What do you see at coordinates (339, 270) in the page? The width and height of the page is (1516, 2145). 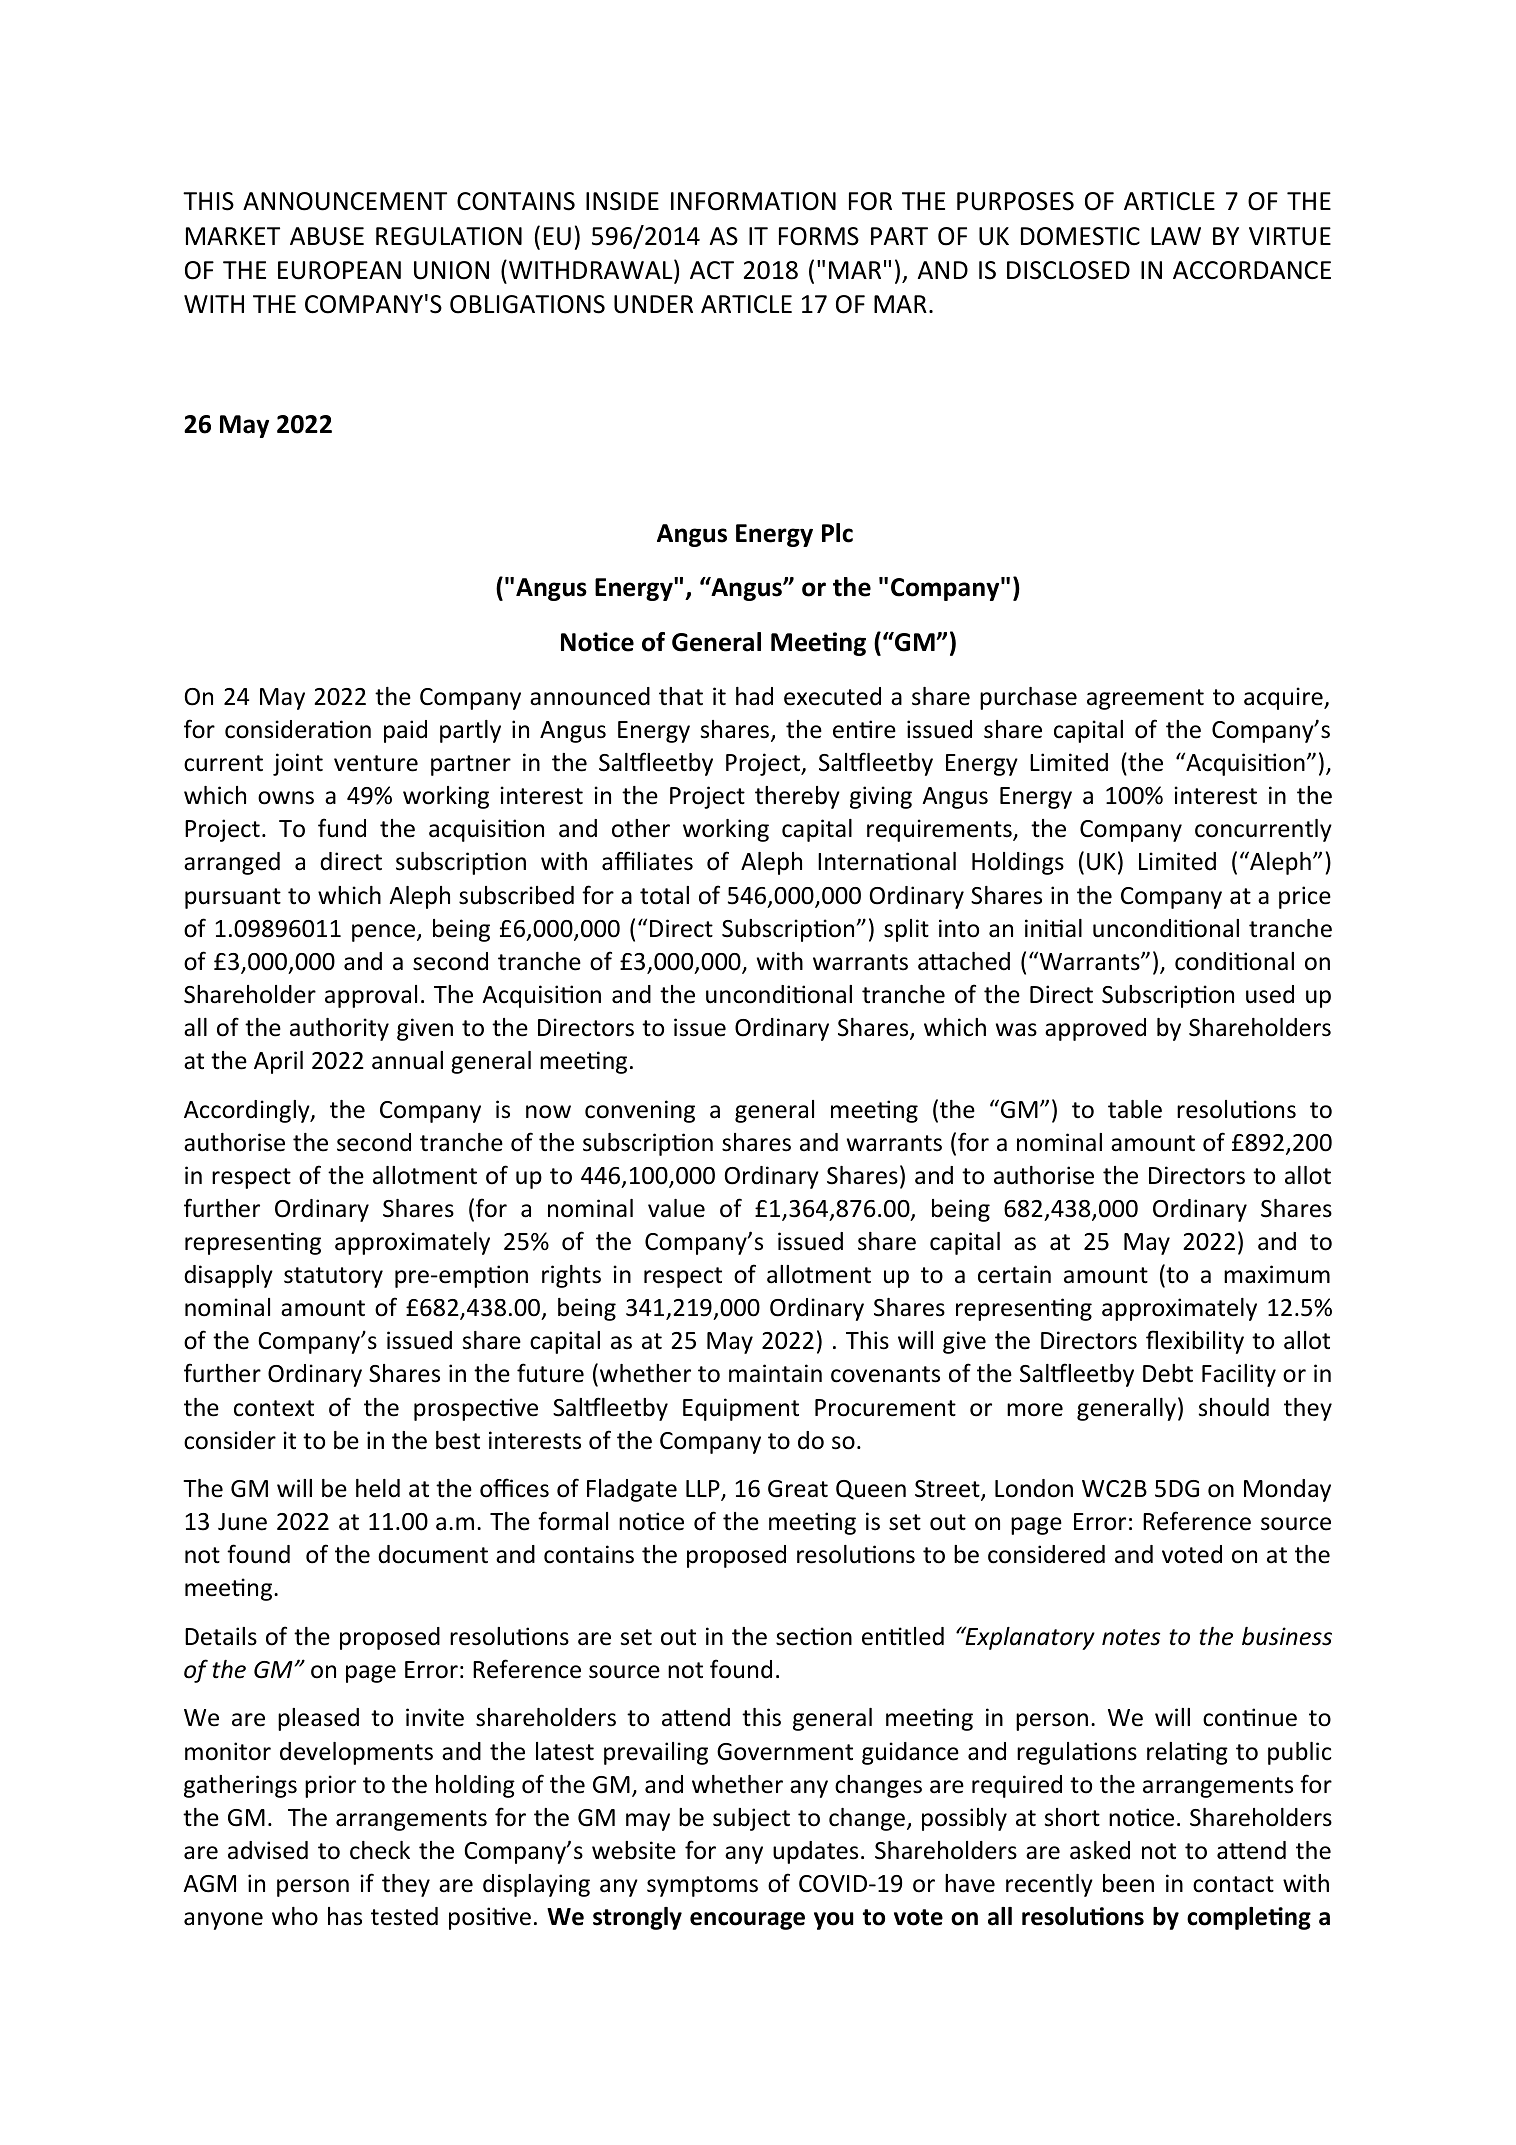 I see `EUROPEAN` at bounding box center [339, 270].
